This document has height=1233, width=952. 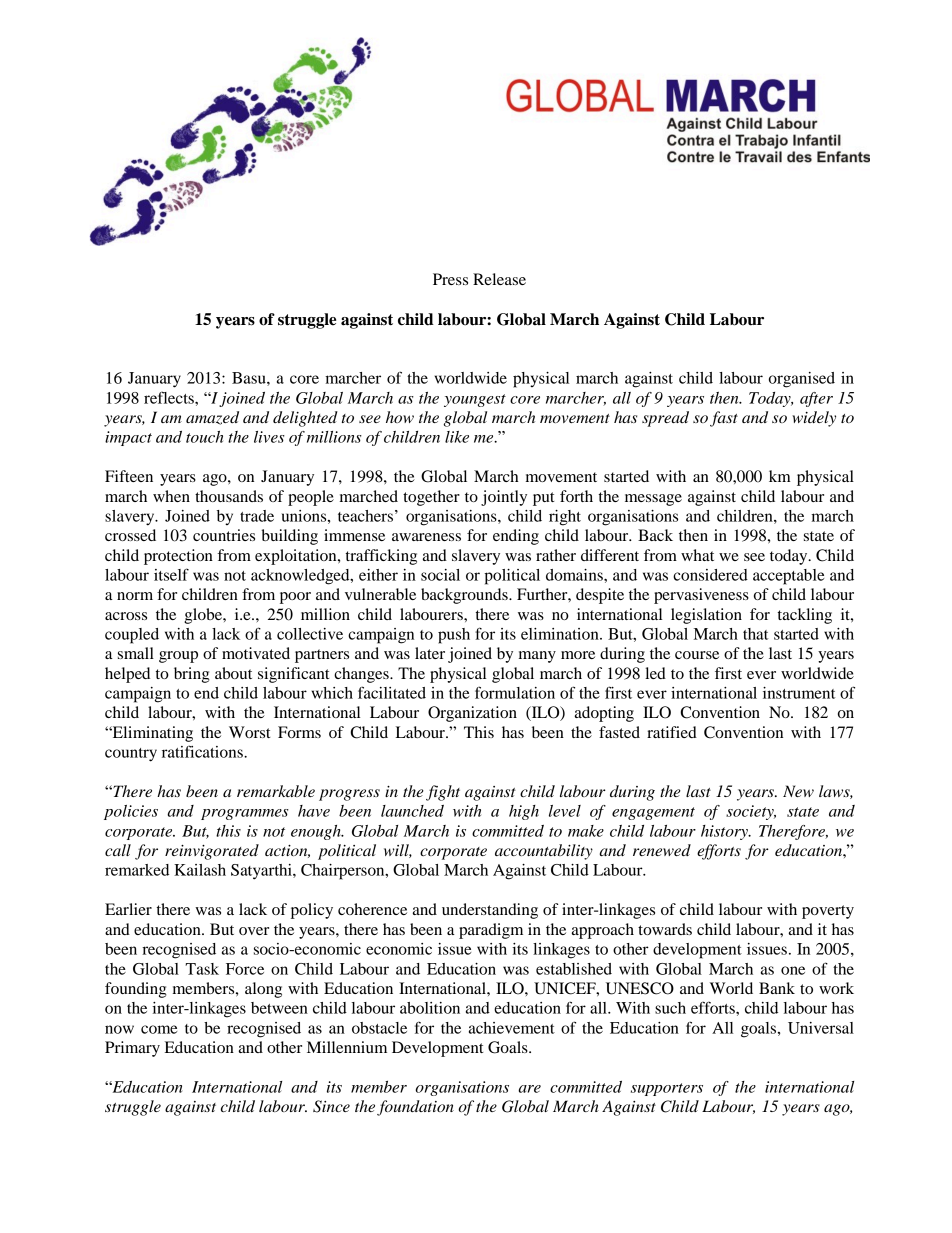 What do you see at coordinates (132, 1049) in the document?
I see `Primary` at bounding box center [132, 1049].
